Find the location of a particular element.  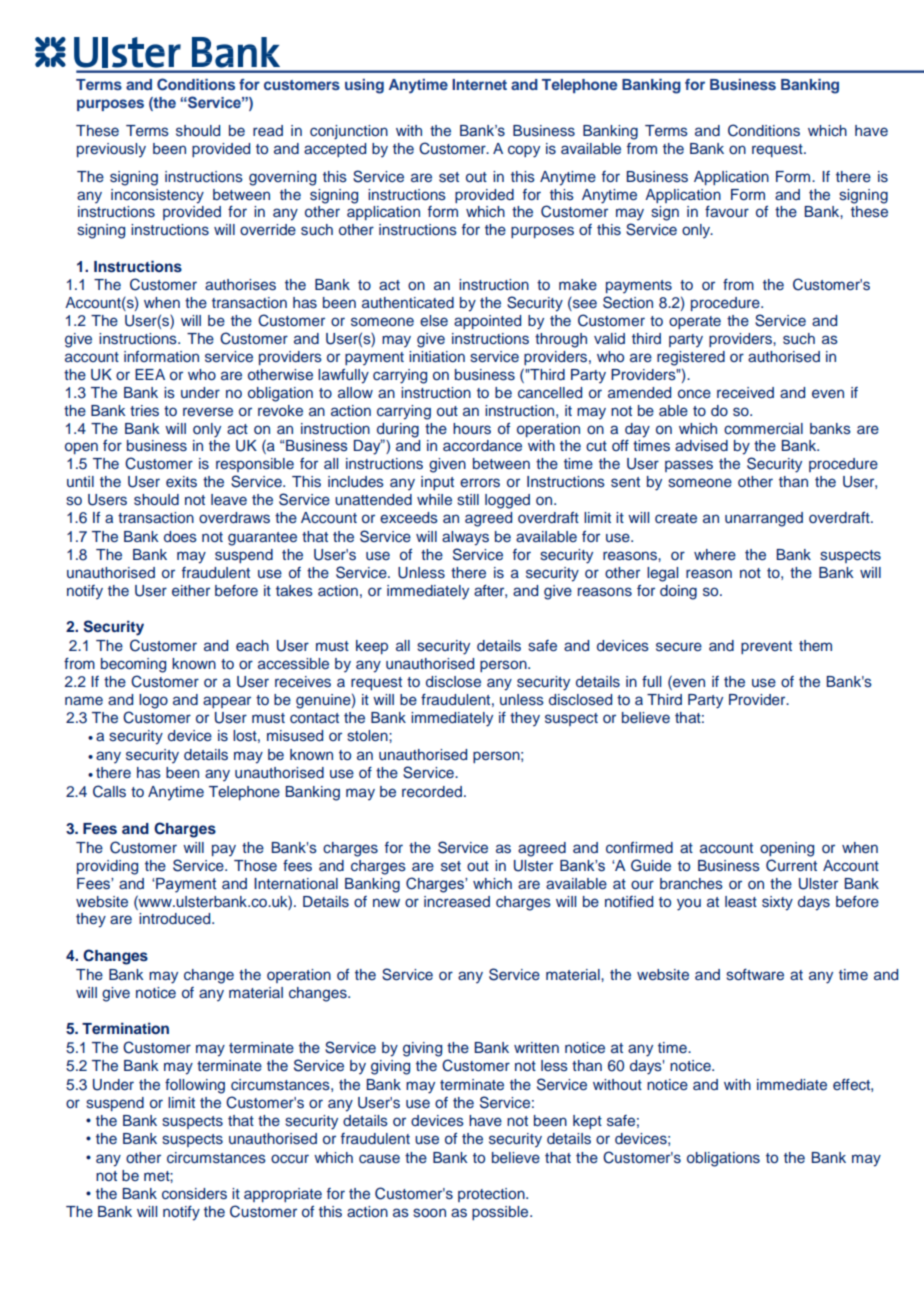

kept is located at coordinates (587, 1122).
